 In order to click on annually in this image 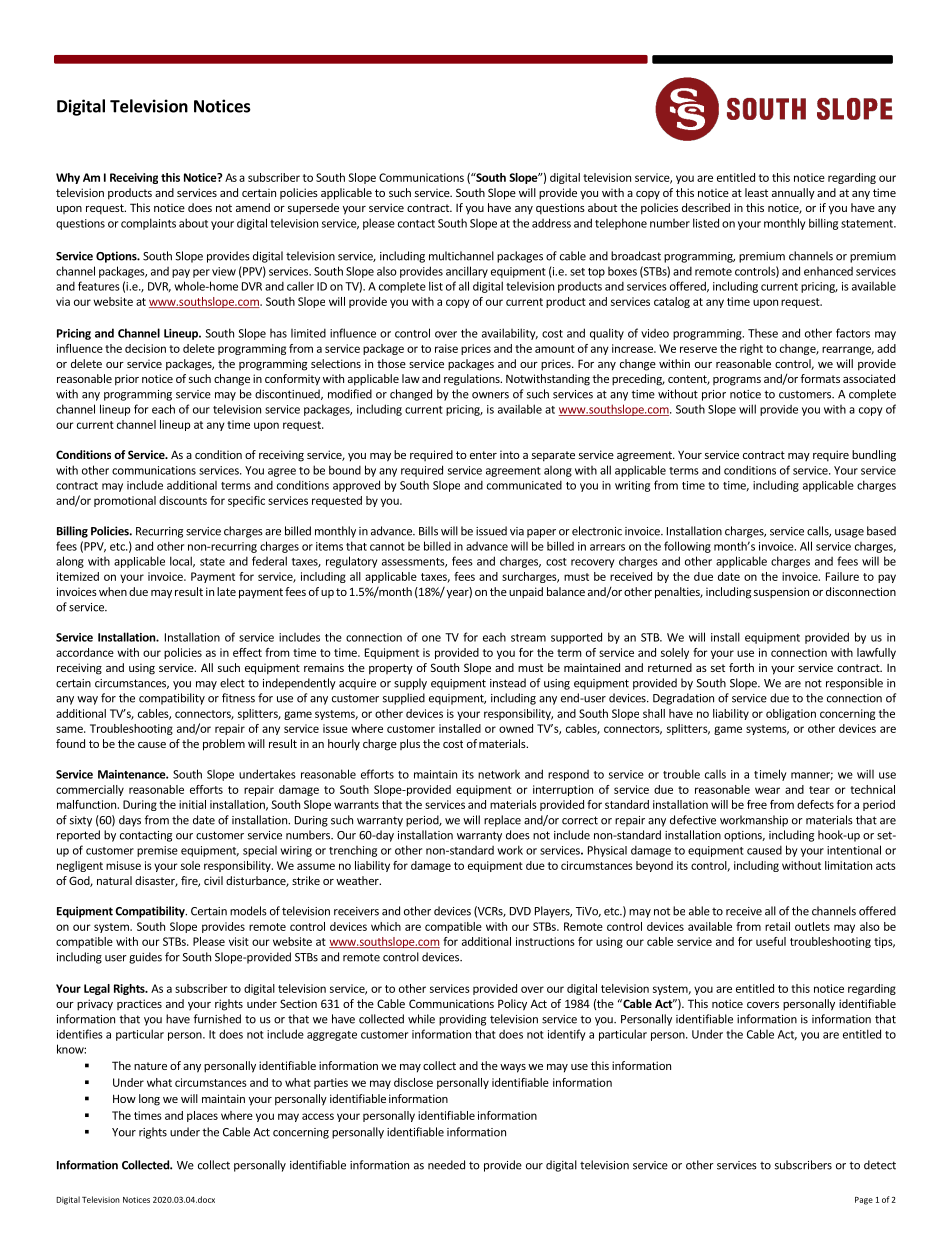, I will do `click(793, 193)`.
